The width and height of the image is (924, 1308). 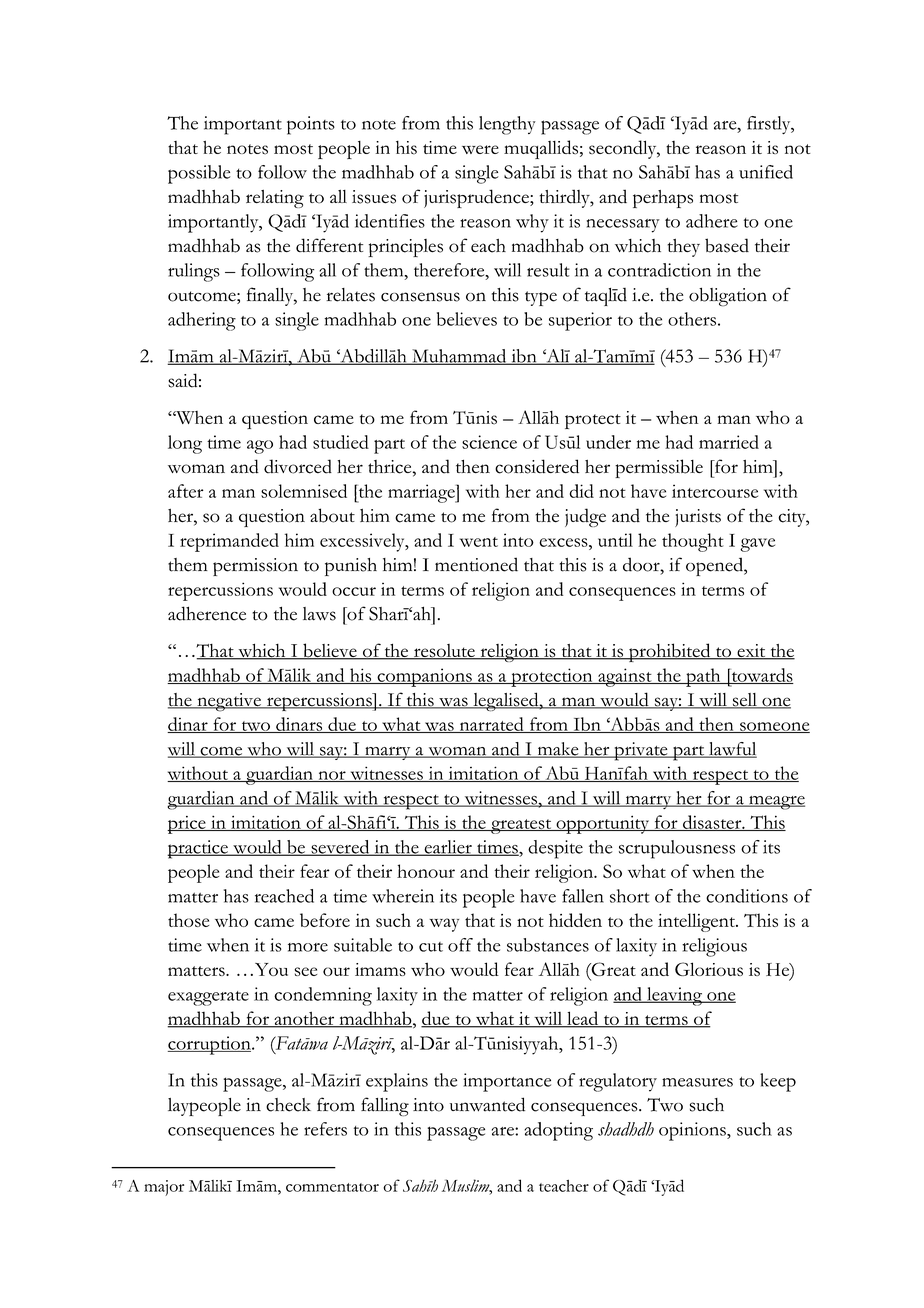 I want to click on mentioned, so click(x=476, y=564).
